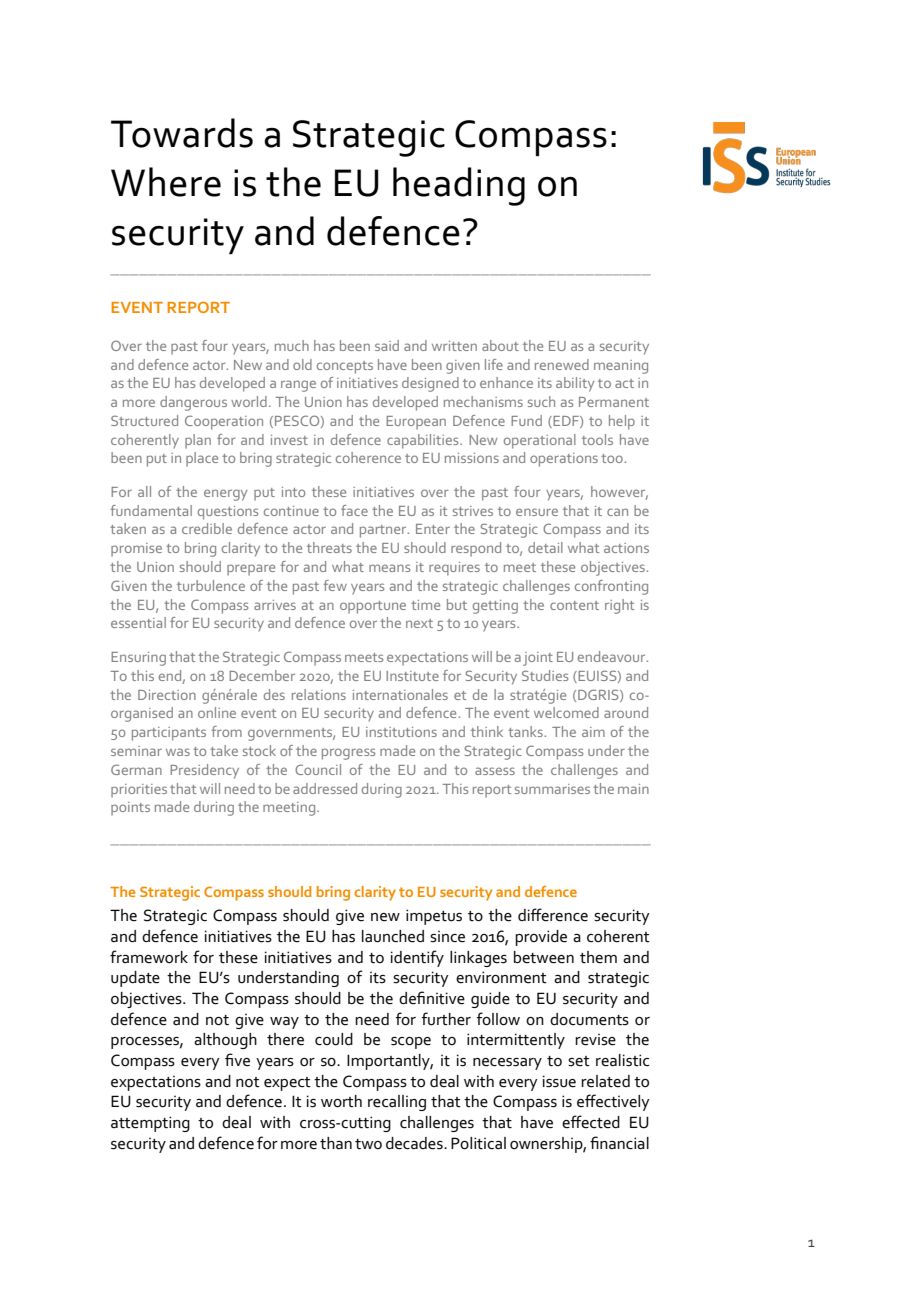 The height and width of the screenshot is (1308, 924). I want to click on points, so click(130, 809).
